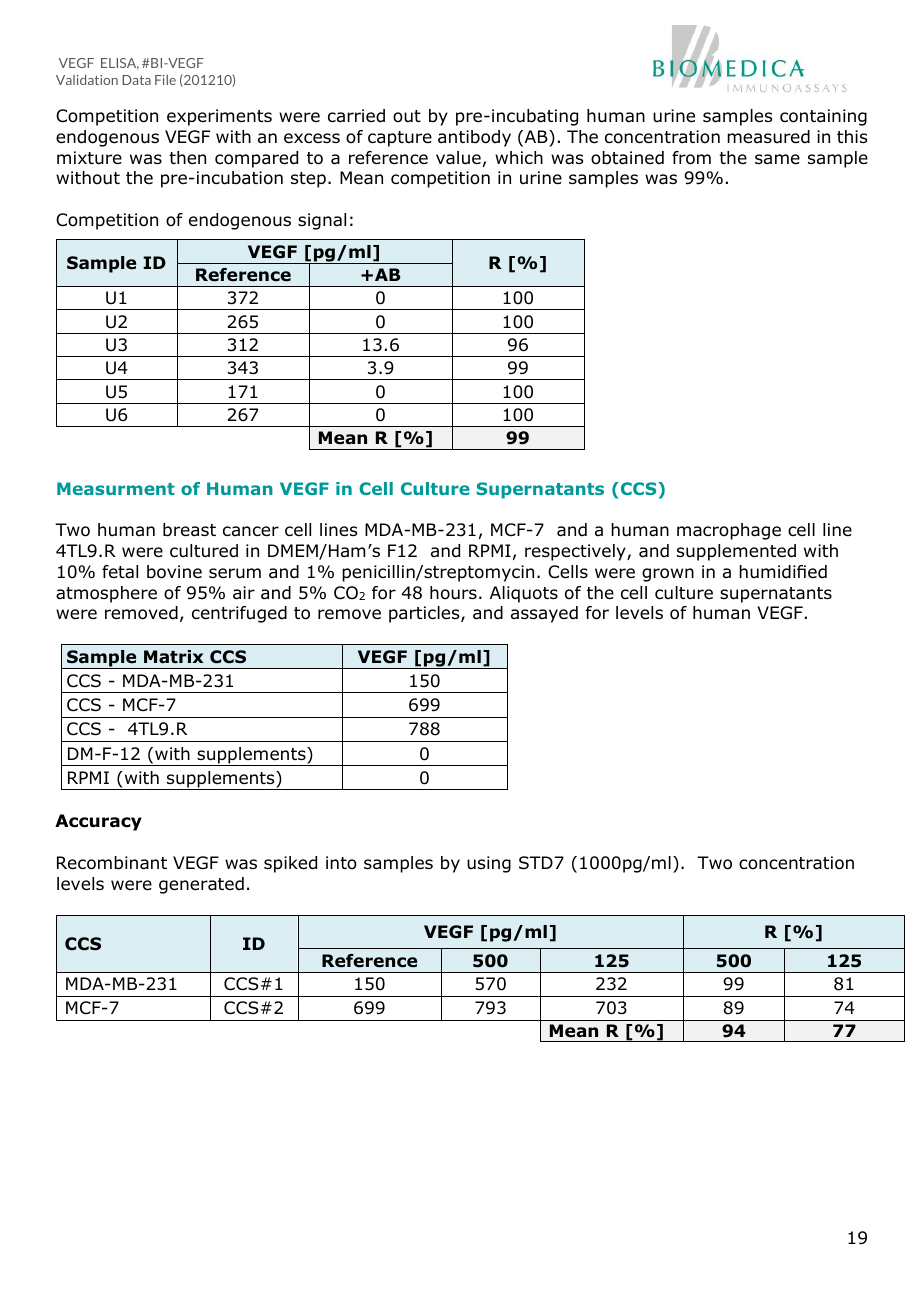 The height and width of the page is (1308, 924). What do you see at coordinates (458, 158) in the page?
I see `value` at bounding box center [458, 158].
